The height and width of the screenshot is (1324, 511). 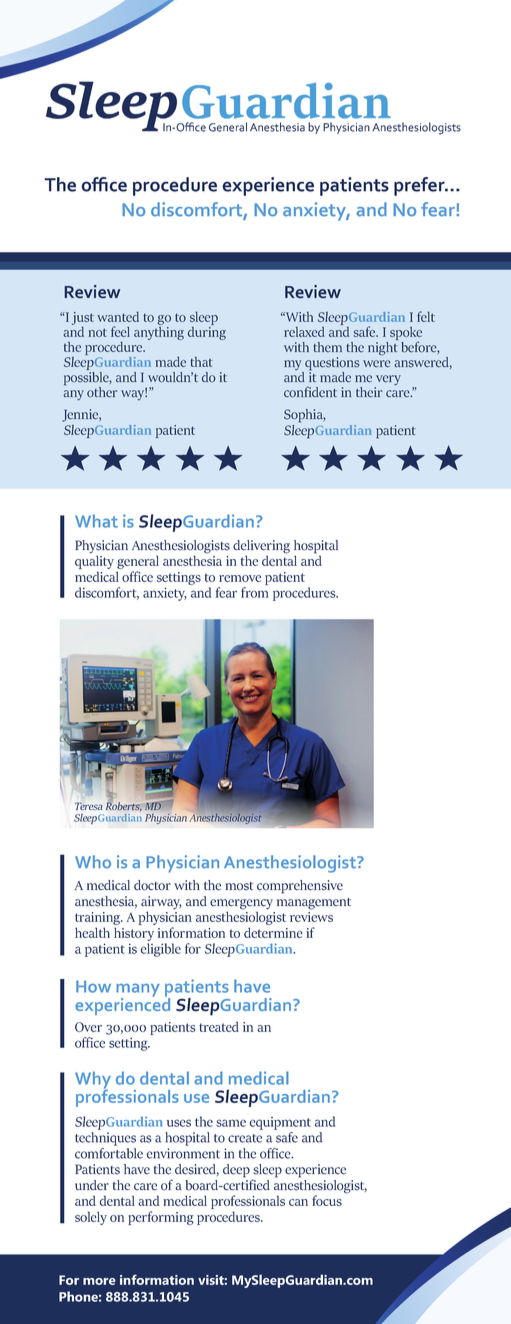 What do you see at coordinates (207, 332) in the screenshot?
I see `during` at bounding box center [207, 332].
